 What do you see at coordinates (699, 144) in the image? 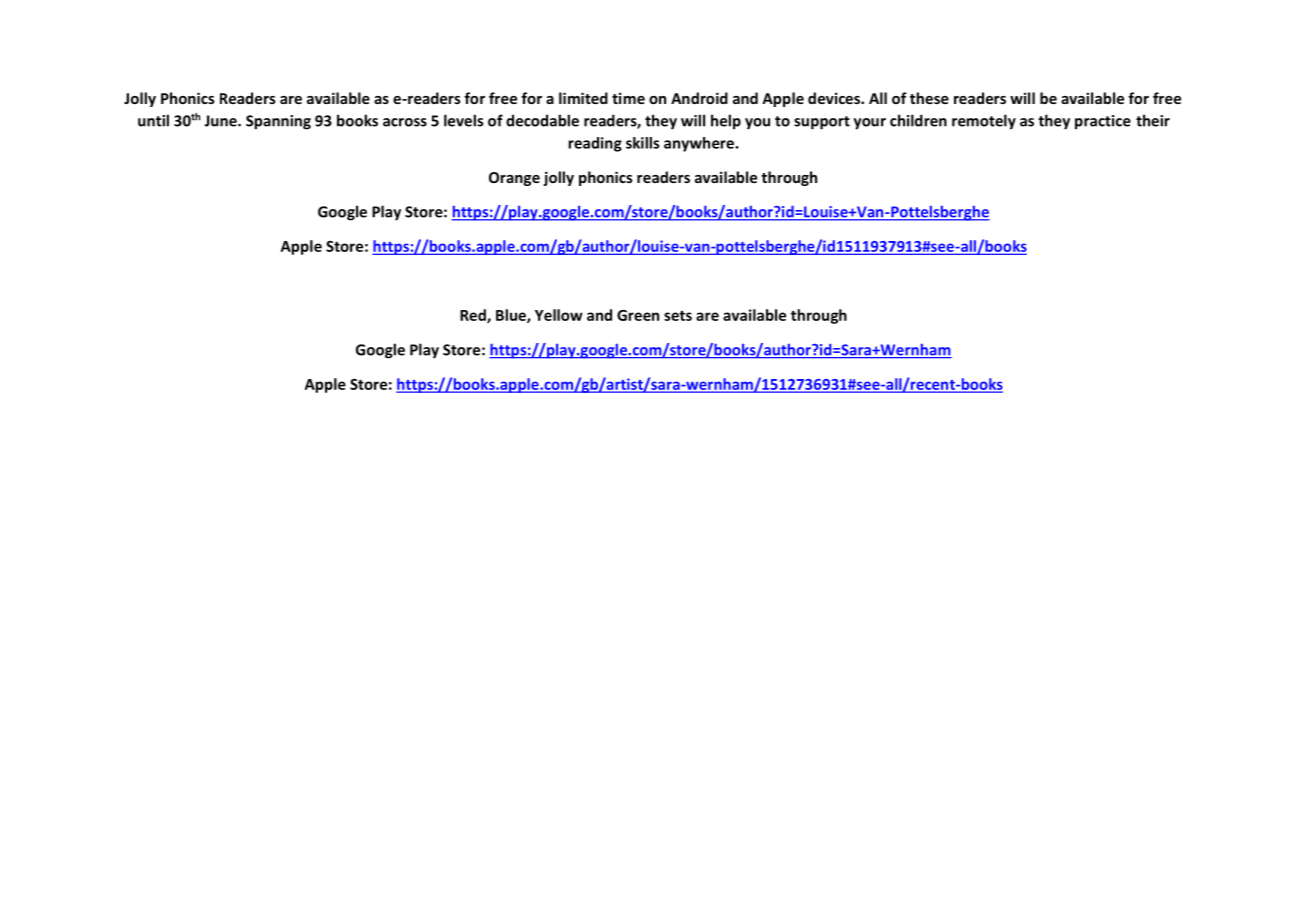
I see `anywhere` at bounding box center [699, 144].
